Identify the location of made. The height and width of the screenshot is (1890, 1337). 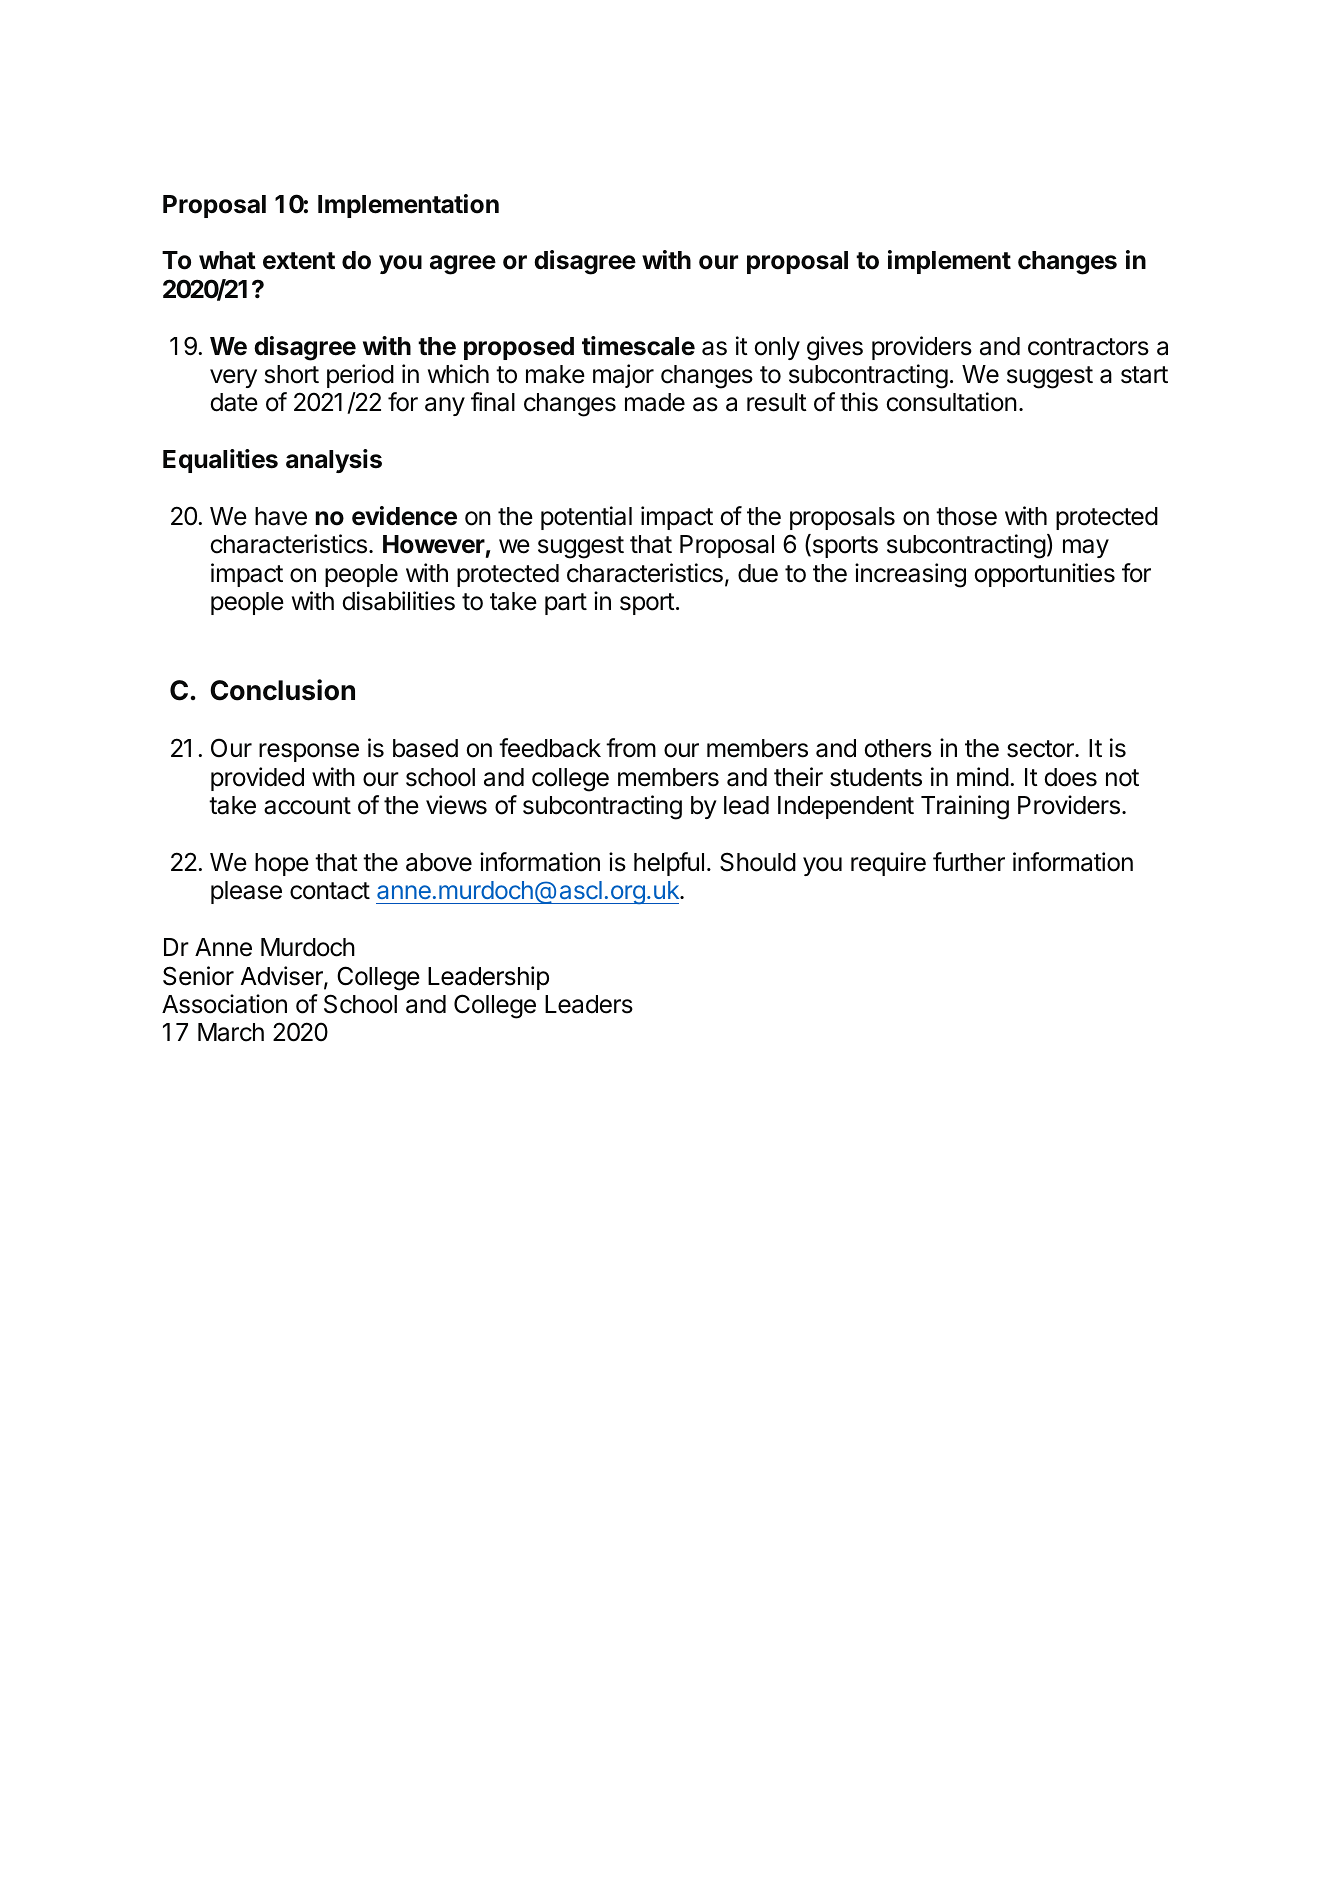
(655, 402).
